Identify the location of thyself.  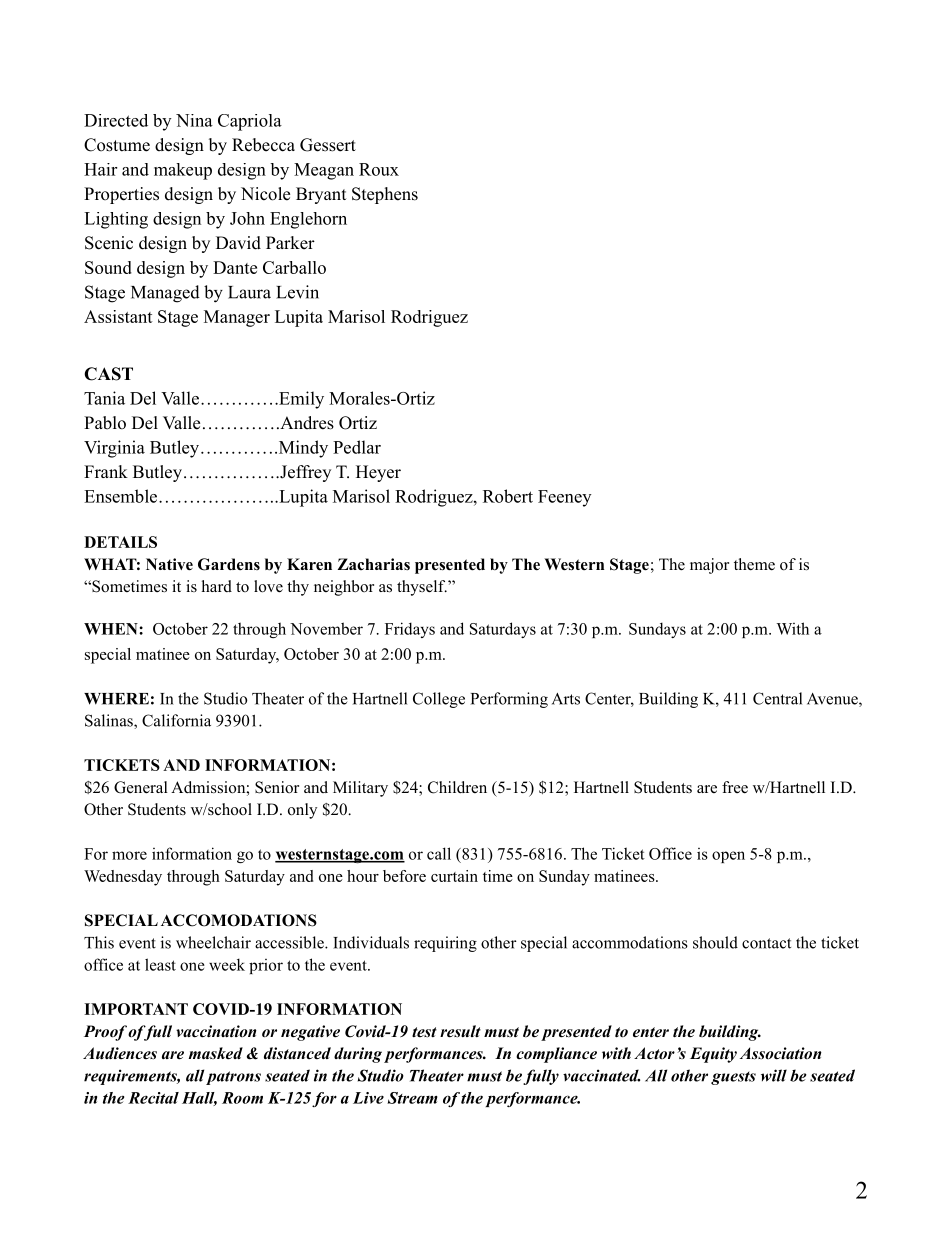
(422, 588).
